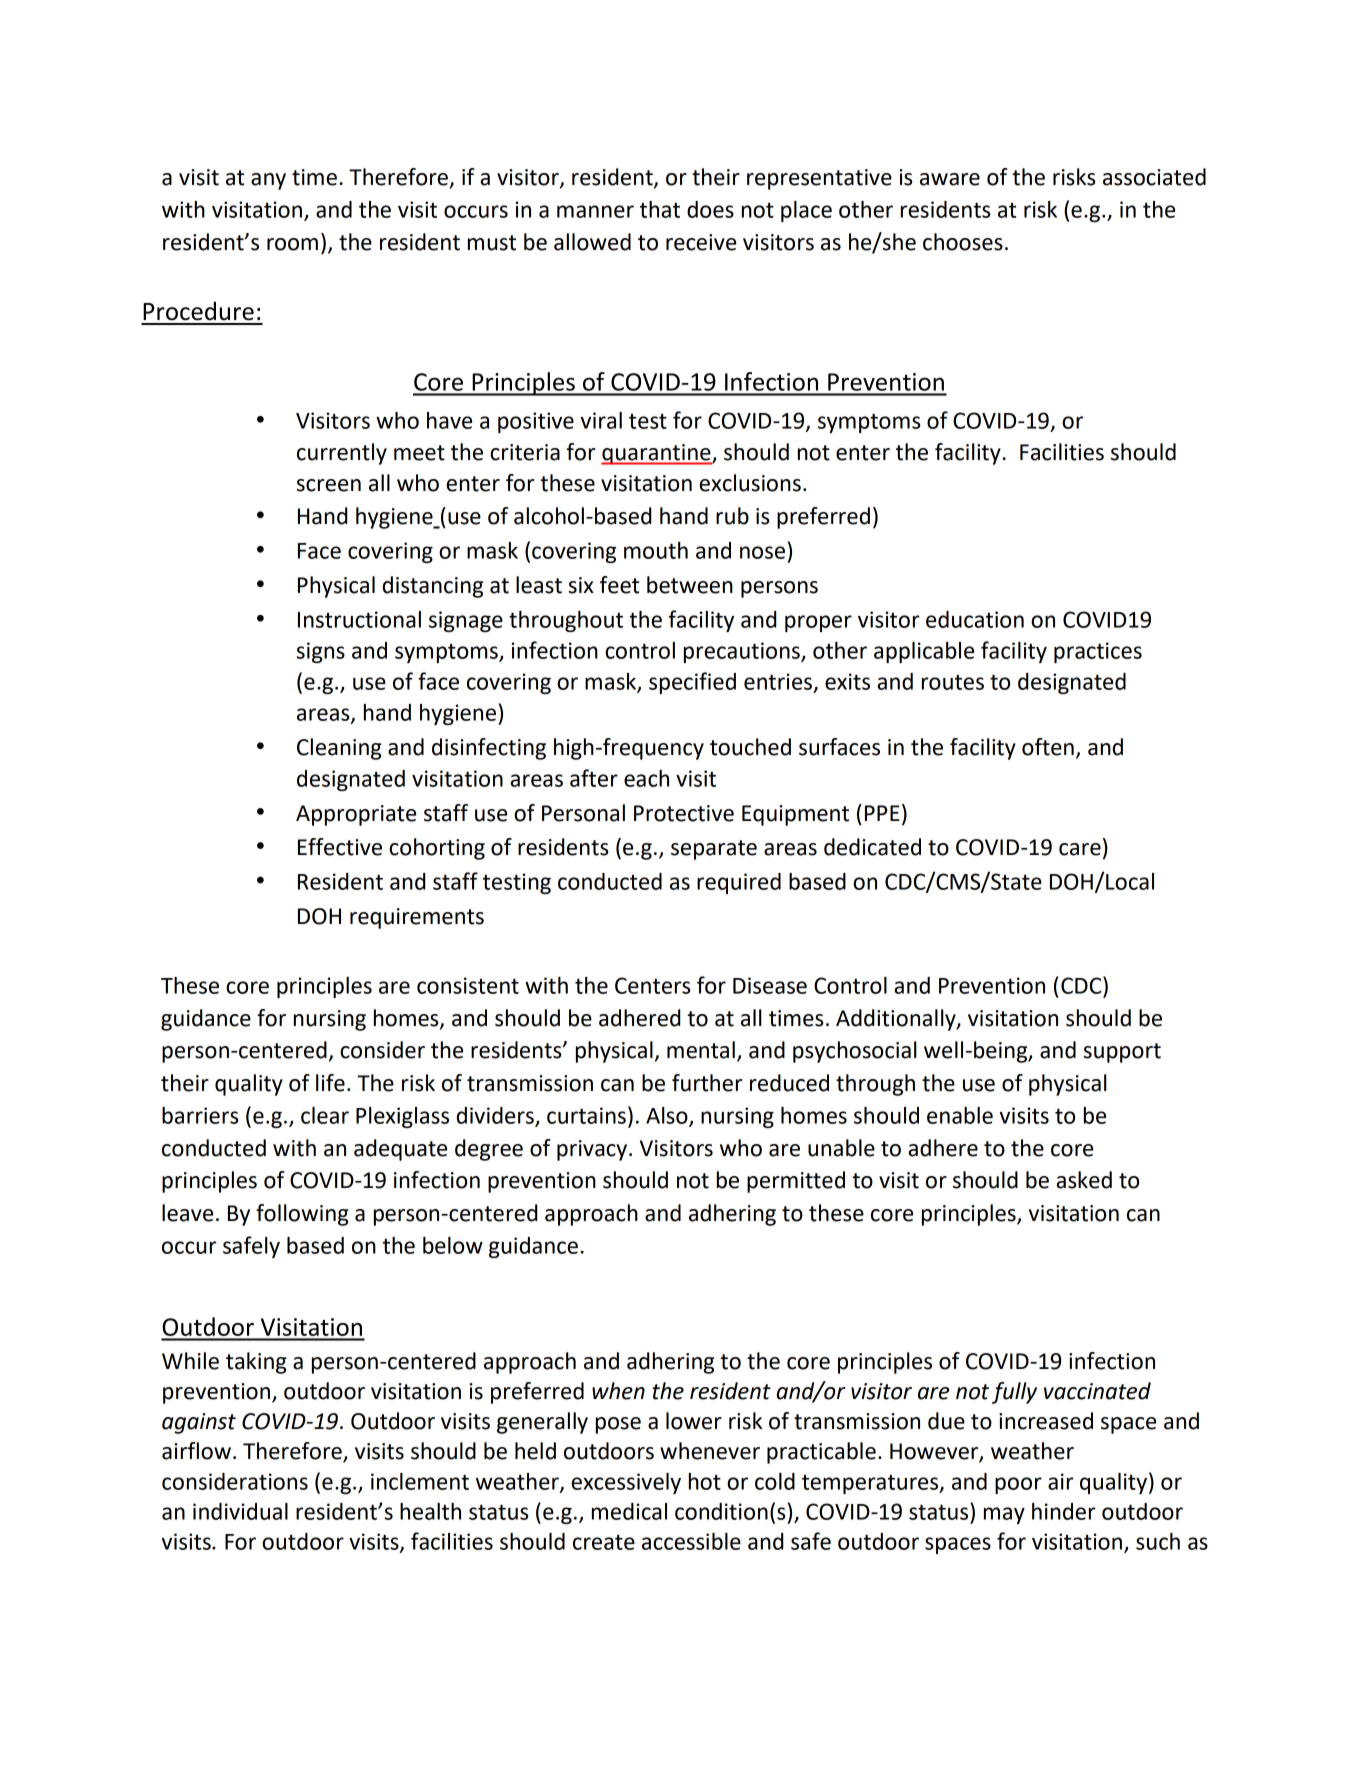  I want to click on care, so click(1080, 849).
